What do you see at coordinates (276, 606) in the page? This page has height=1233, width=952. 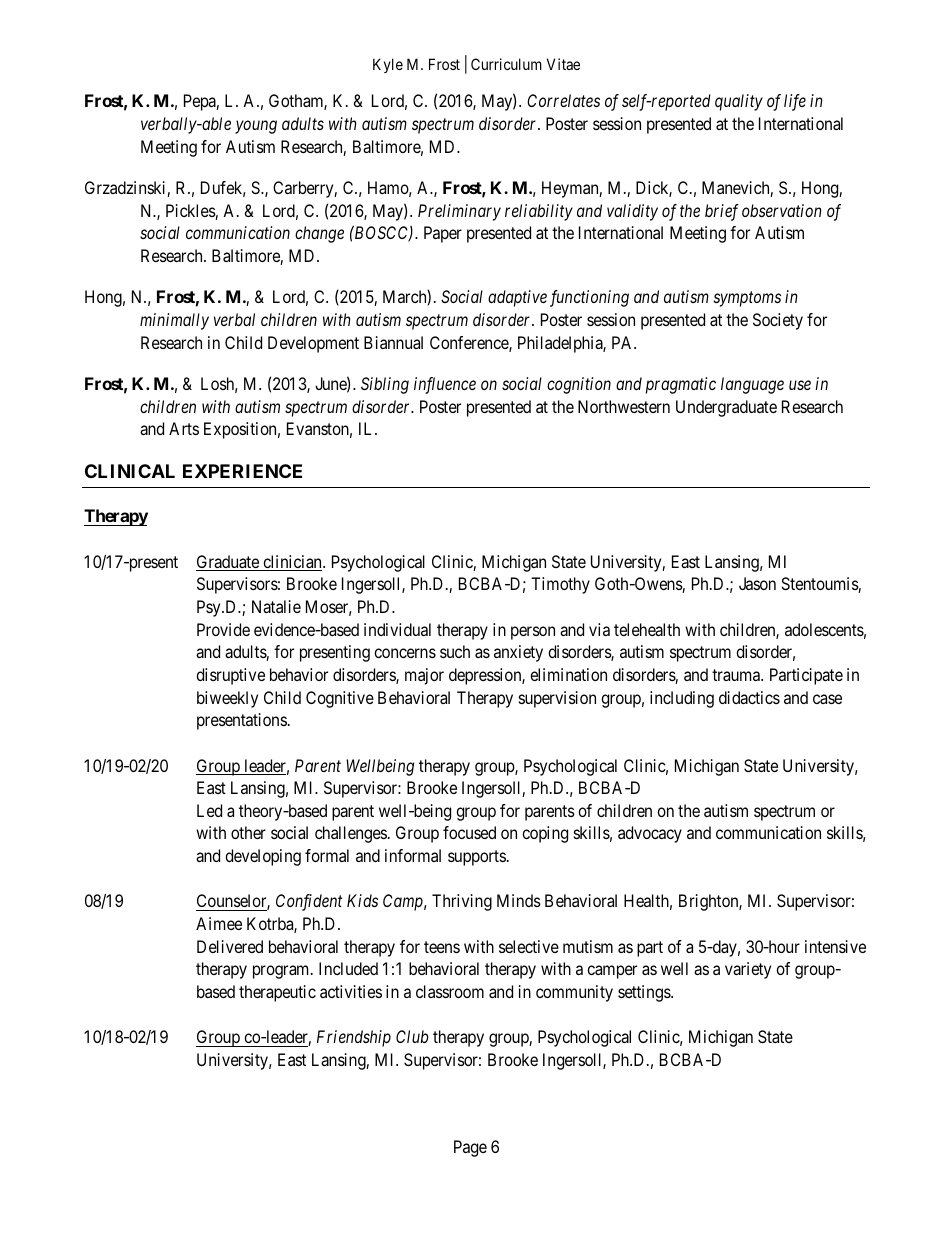 I see `Natalie` at bounding box center [276, 606].
